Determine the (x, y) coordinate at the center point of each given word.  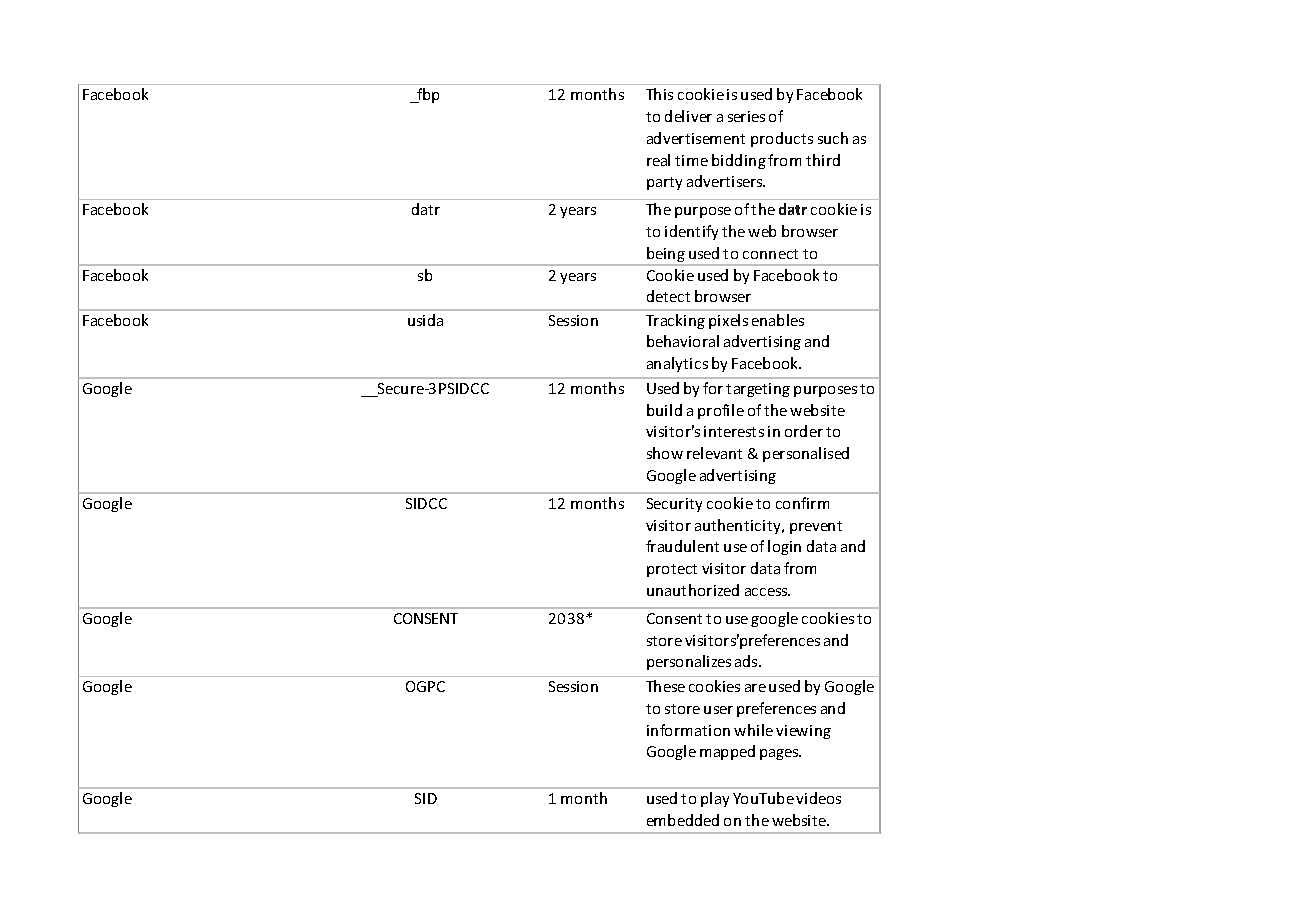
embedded (683, 820)
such (833, 138)
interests (734, 431)
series (746, 116)
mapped (727, 752)
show (665, 453)
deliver (688, 116)
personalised (806, 454)
